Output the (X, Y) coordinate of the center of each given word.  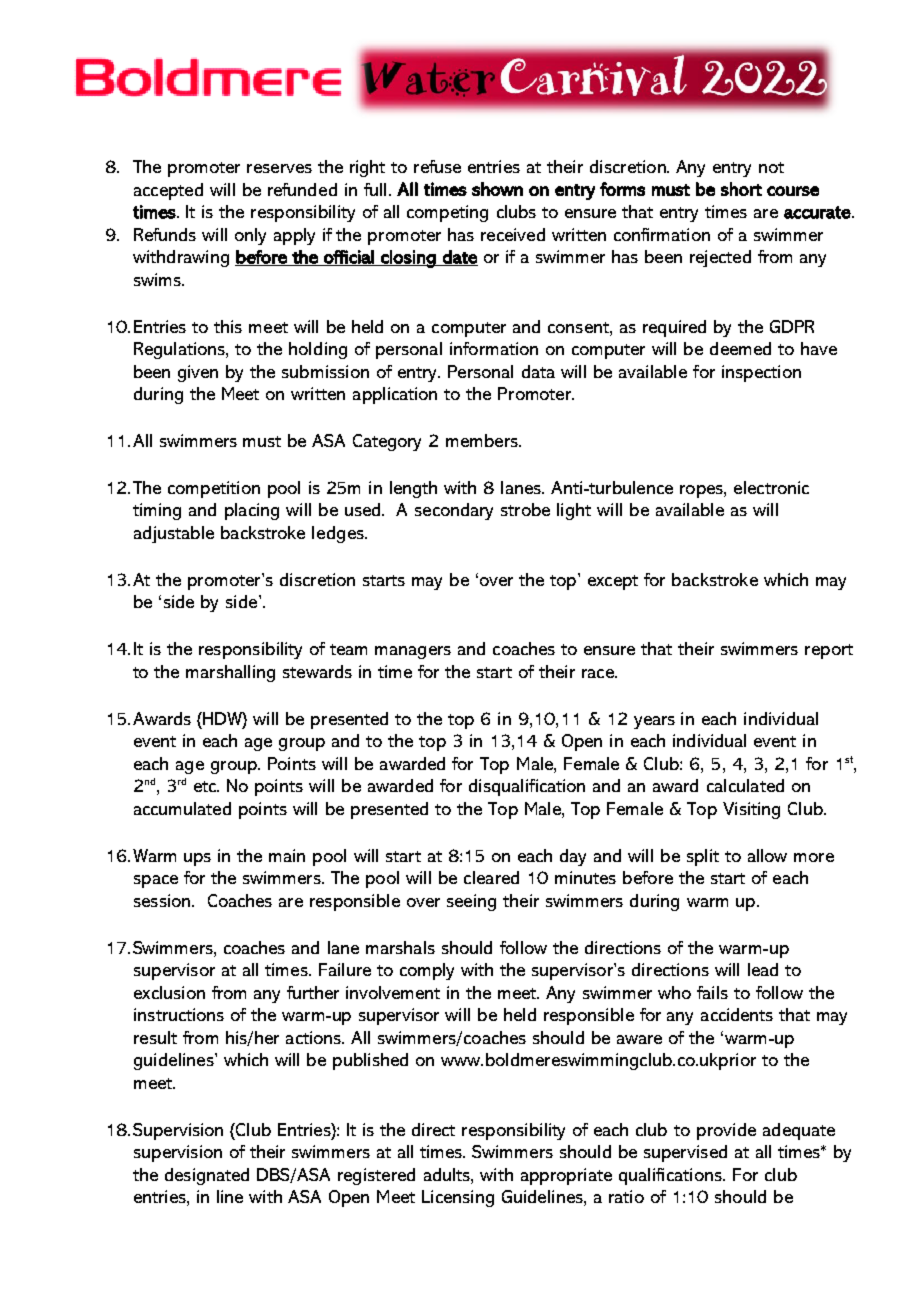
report (829, 651)
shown (497, 189)
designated (207, 1176)
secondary (454, 511)
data (538, 371)
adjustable (174, 534)
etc (206, 786)
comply (427, 971)
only (250, 236)
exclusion (169, 992)
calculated (745, 785)
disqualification (527, 787)
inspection (761, 373)
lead (763, 969)
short (741, 189)
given (198, 373)
